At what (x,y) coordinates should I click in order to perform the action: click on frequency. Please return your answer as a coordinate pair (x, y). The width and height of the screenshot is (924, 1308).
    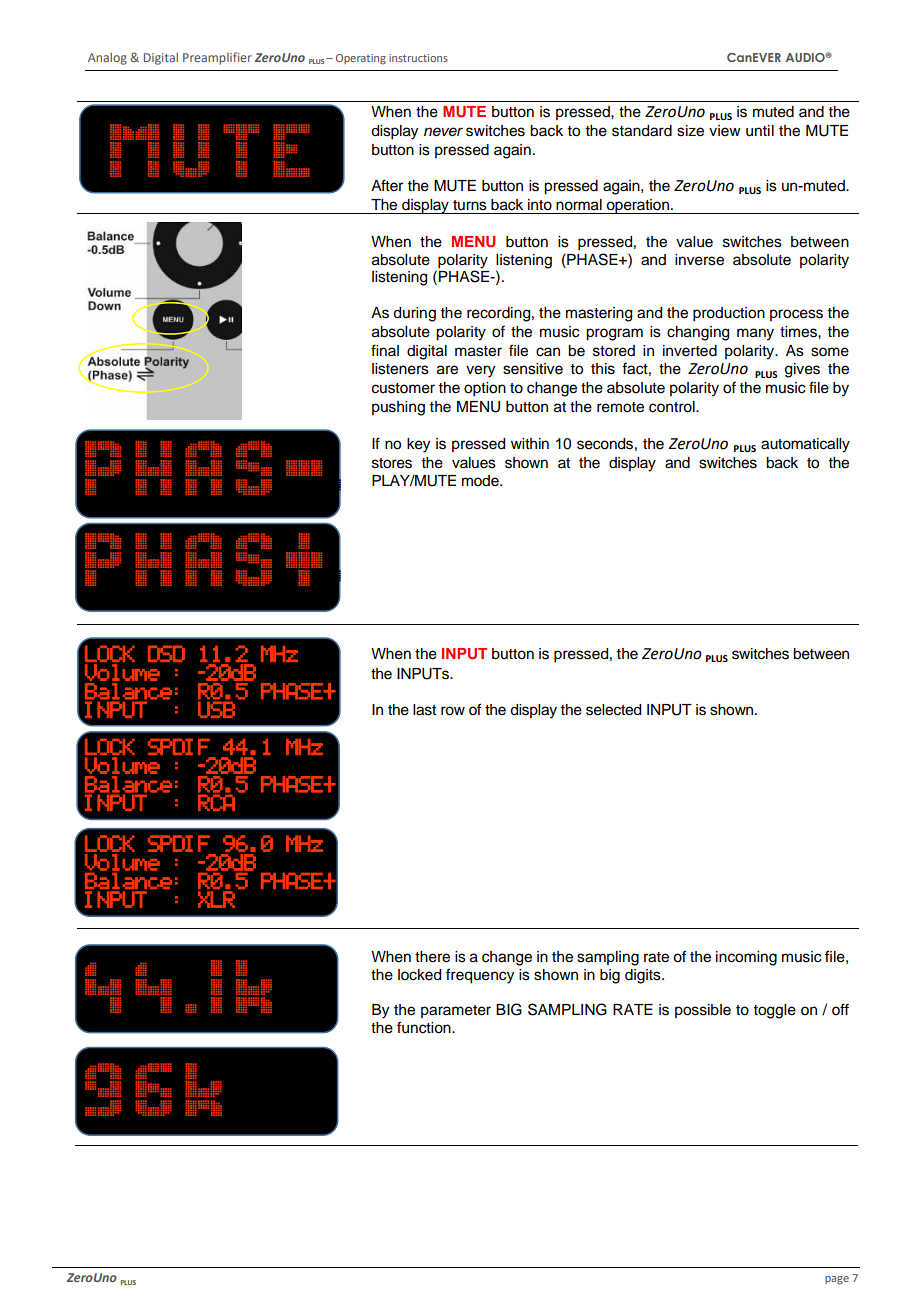
    Looking at the image, I should click on (480, 976).
